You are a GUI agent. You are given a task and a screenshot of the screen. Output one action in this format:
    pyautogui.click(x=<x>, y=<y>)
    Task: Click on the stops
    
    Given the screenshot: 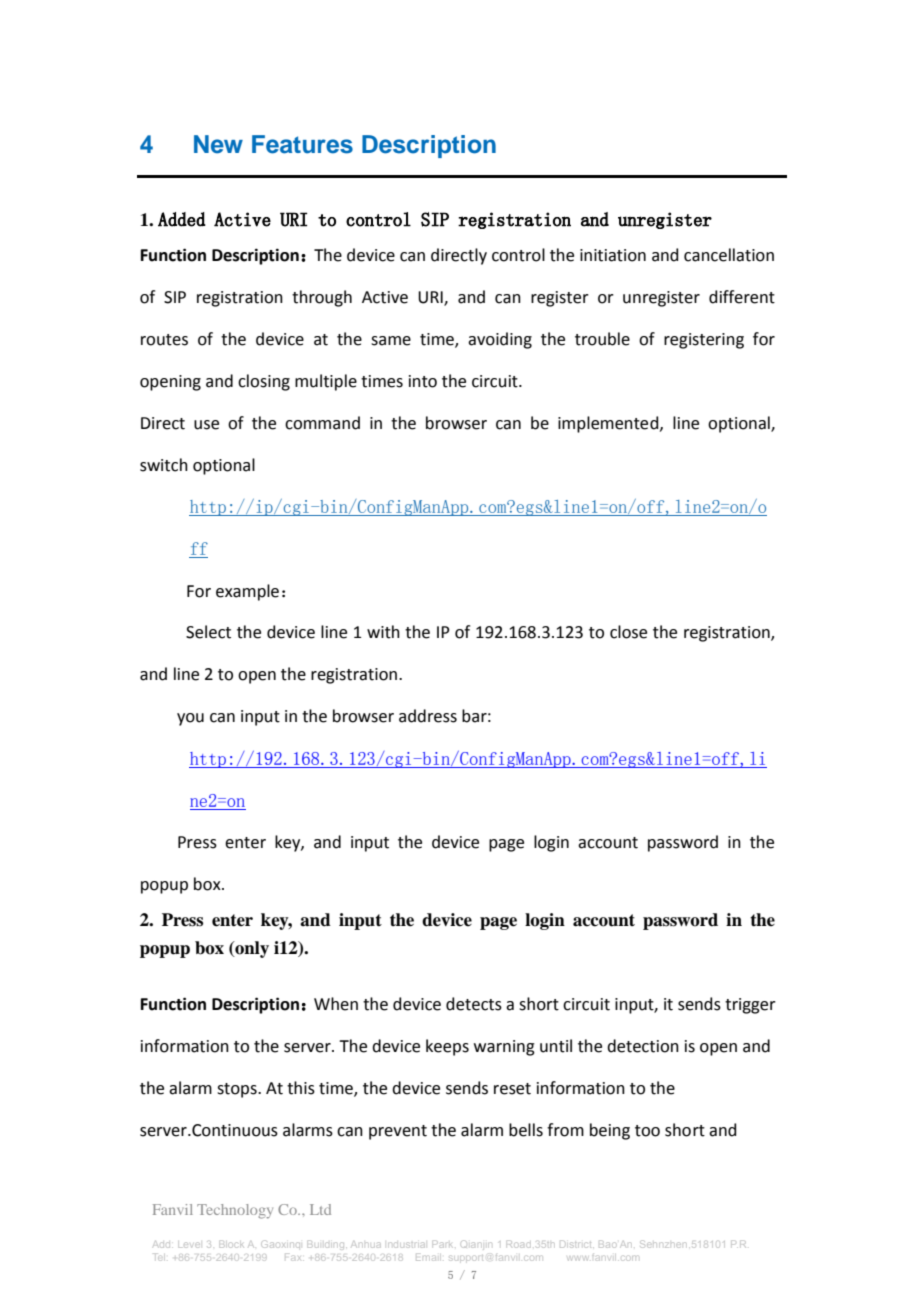 What is the action you would take?
    pyautogui.click(x=238, y=1090)
